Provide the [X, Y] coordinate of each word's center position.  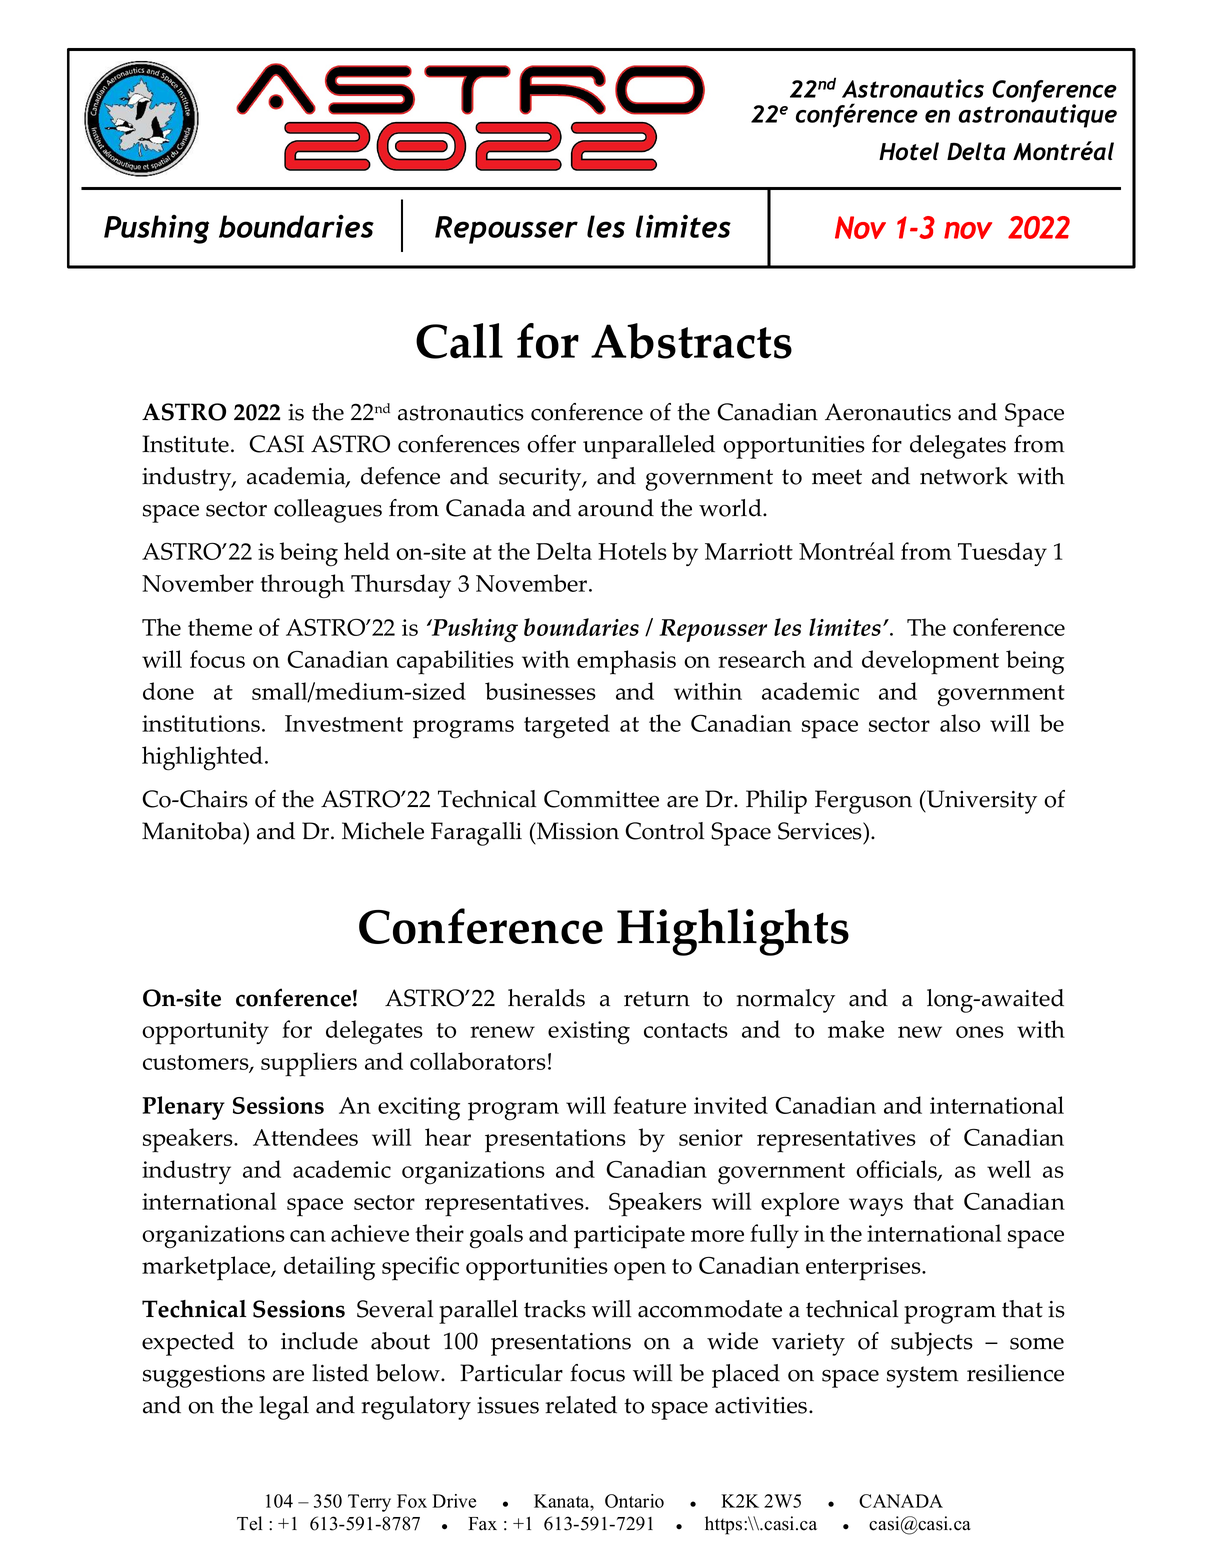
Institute [185, 444]
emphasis [626, 662]
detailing [329, 1268]
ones [980, 1032]
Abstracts [691, 341]
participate [629, 1237]
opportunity [205, 1033]
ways [876, 1207]
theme [220, 627]
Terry [369, 1503]
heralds [546, 998]
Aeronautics [888, 412]
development [930, 662]
